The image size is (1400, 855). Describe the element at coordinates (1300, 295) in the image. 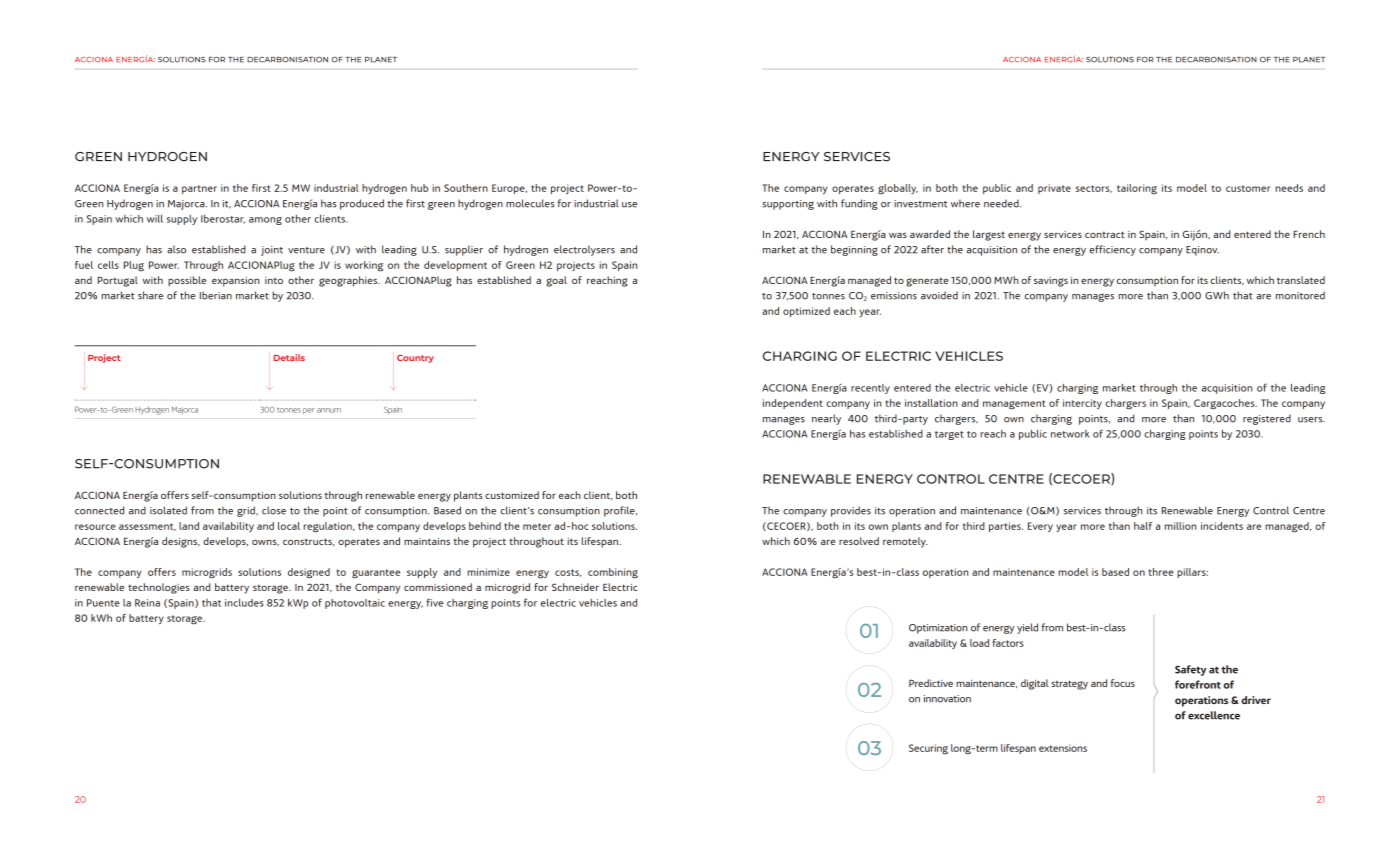

I see `monitored` at that location.
